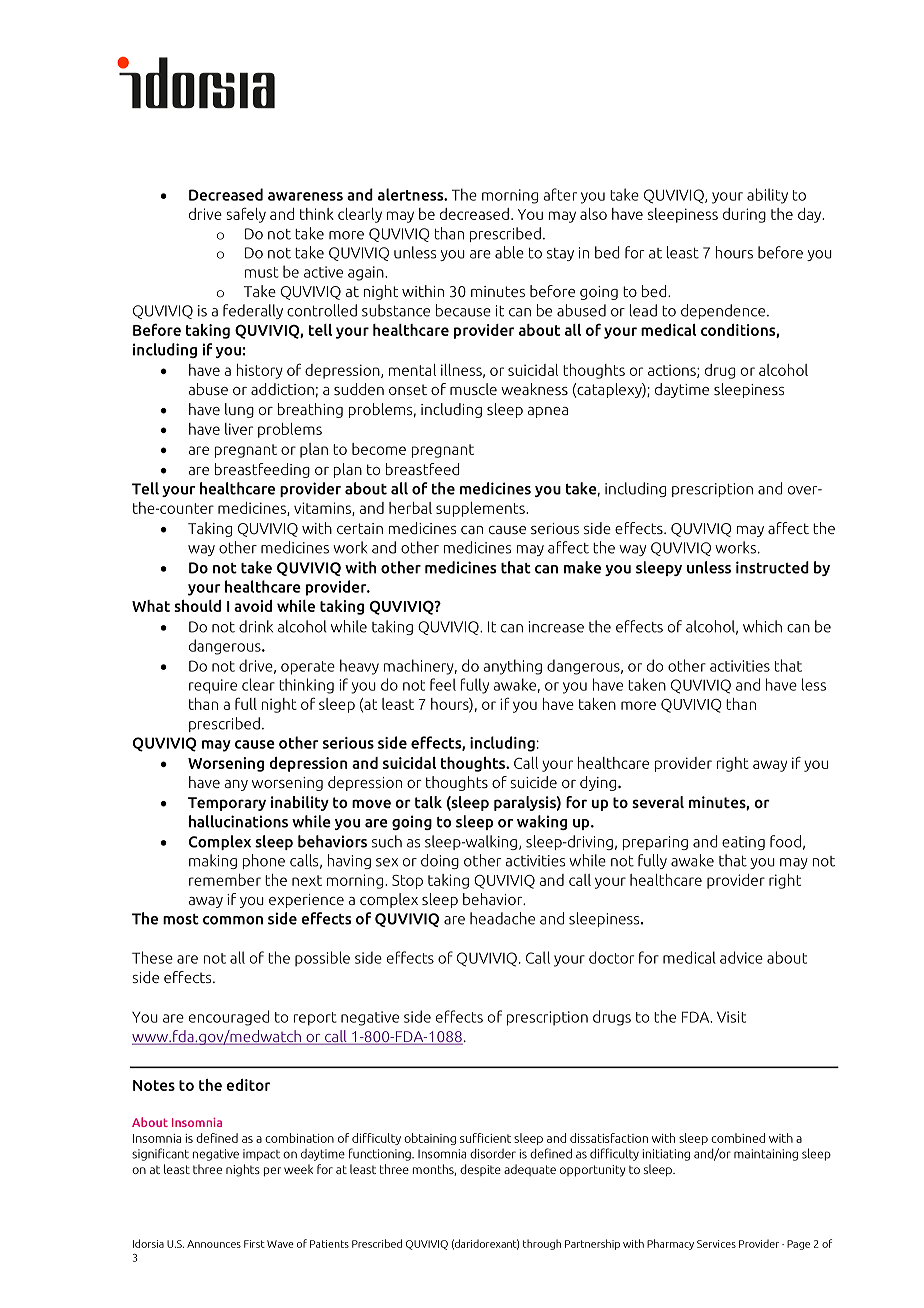 The image size is (924, 1308). What do you see at coordinates (744, 215) in the image?
I see `during` at bounding box center [744, 215].
